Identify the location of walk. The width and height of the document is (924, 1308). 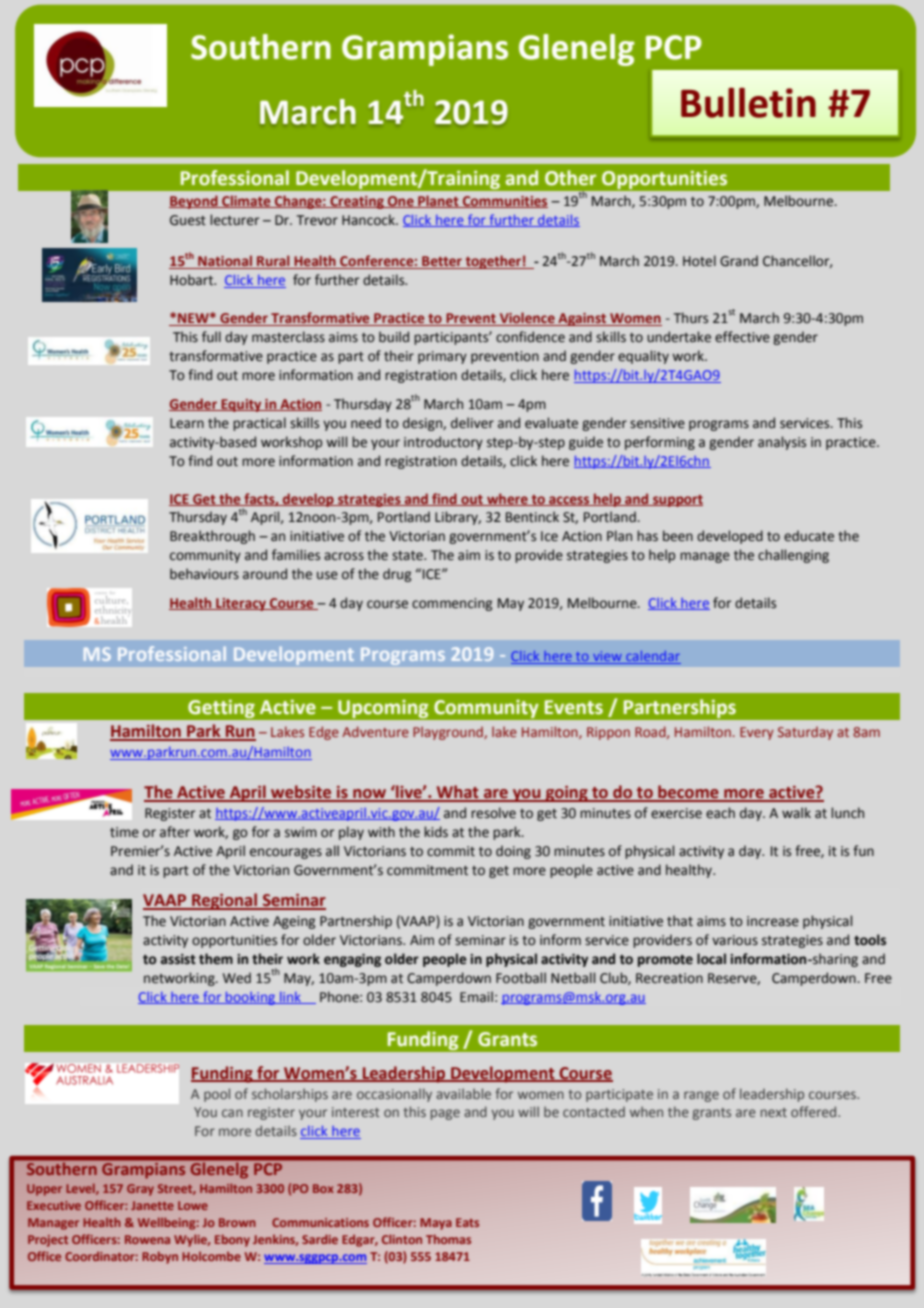
(796, 812).
